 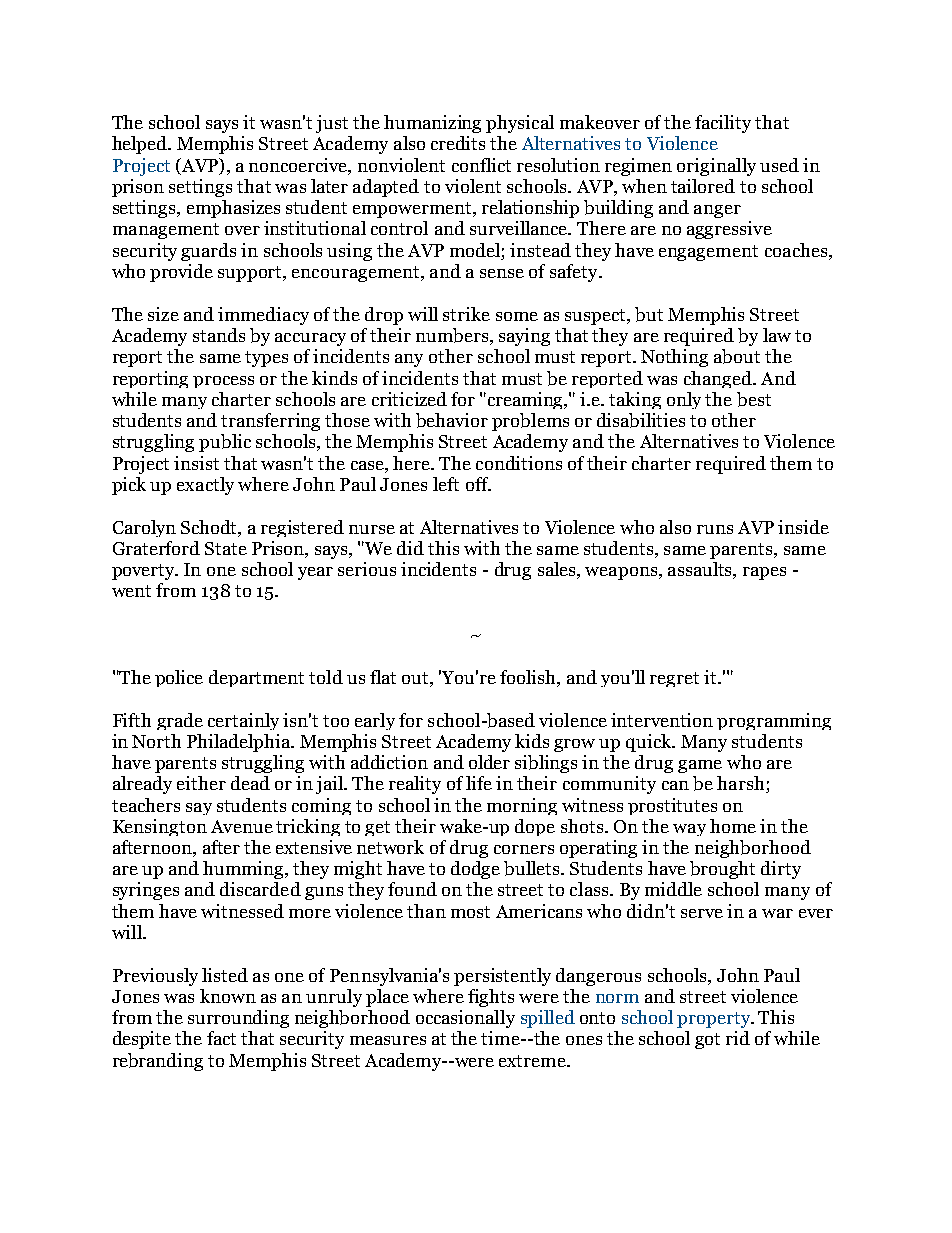 What do you see at coordinates (754, 399) in the document?
I see `best` at bounding box center [754, 399].
